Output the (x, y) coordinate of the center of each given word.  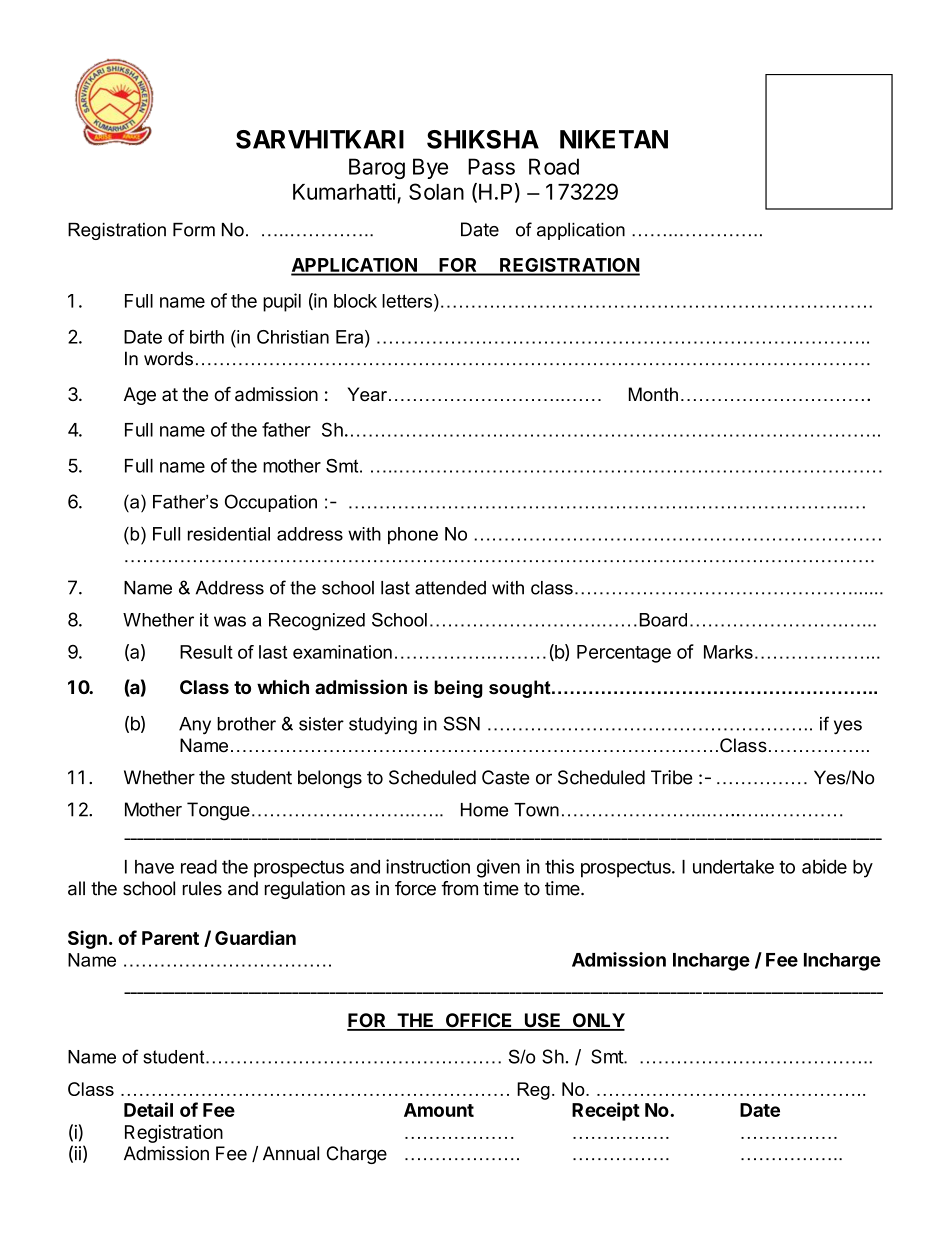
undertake (733, 867)
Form (194, 230)
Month (653, 394)
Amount (439, 1110)
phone (413, 535)
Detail (148, 1109)
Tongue (218, 811)
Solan (436, 191)
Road (554, 166)
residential (229, 534)
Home (484, 810)
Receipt (606, 1111)
